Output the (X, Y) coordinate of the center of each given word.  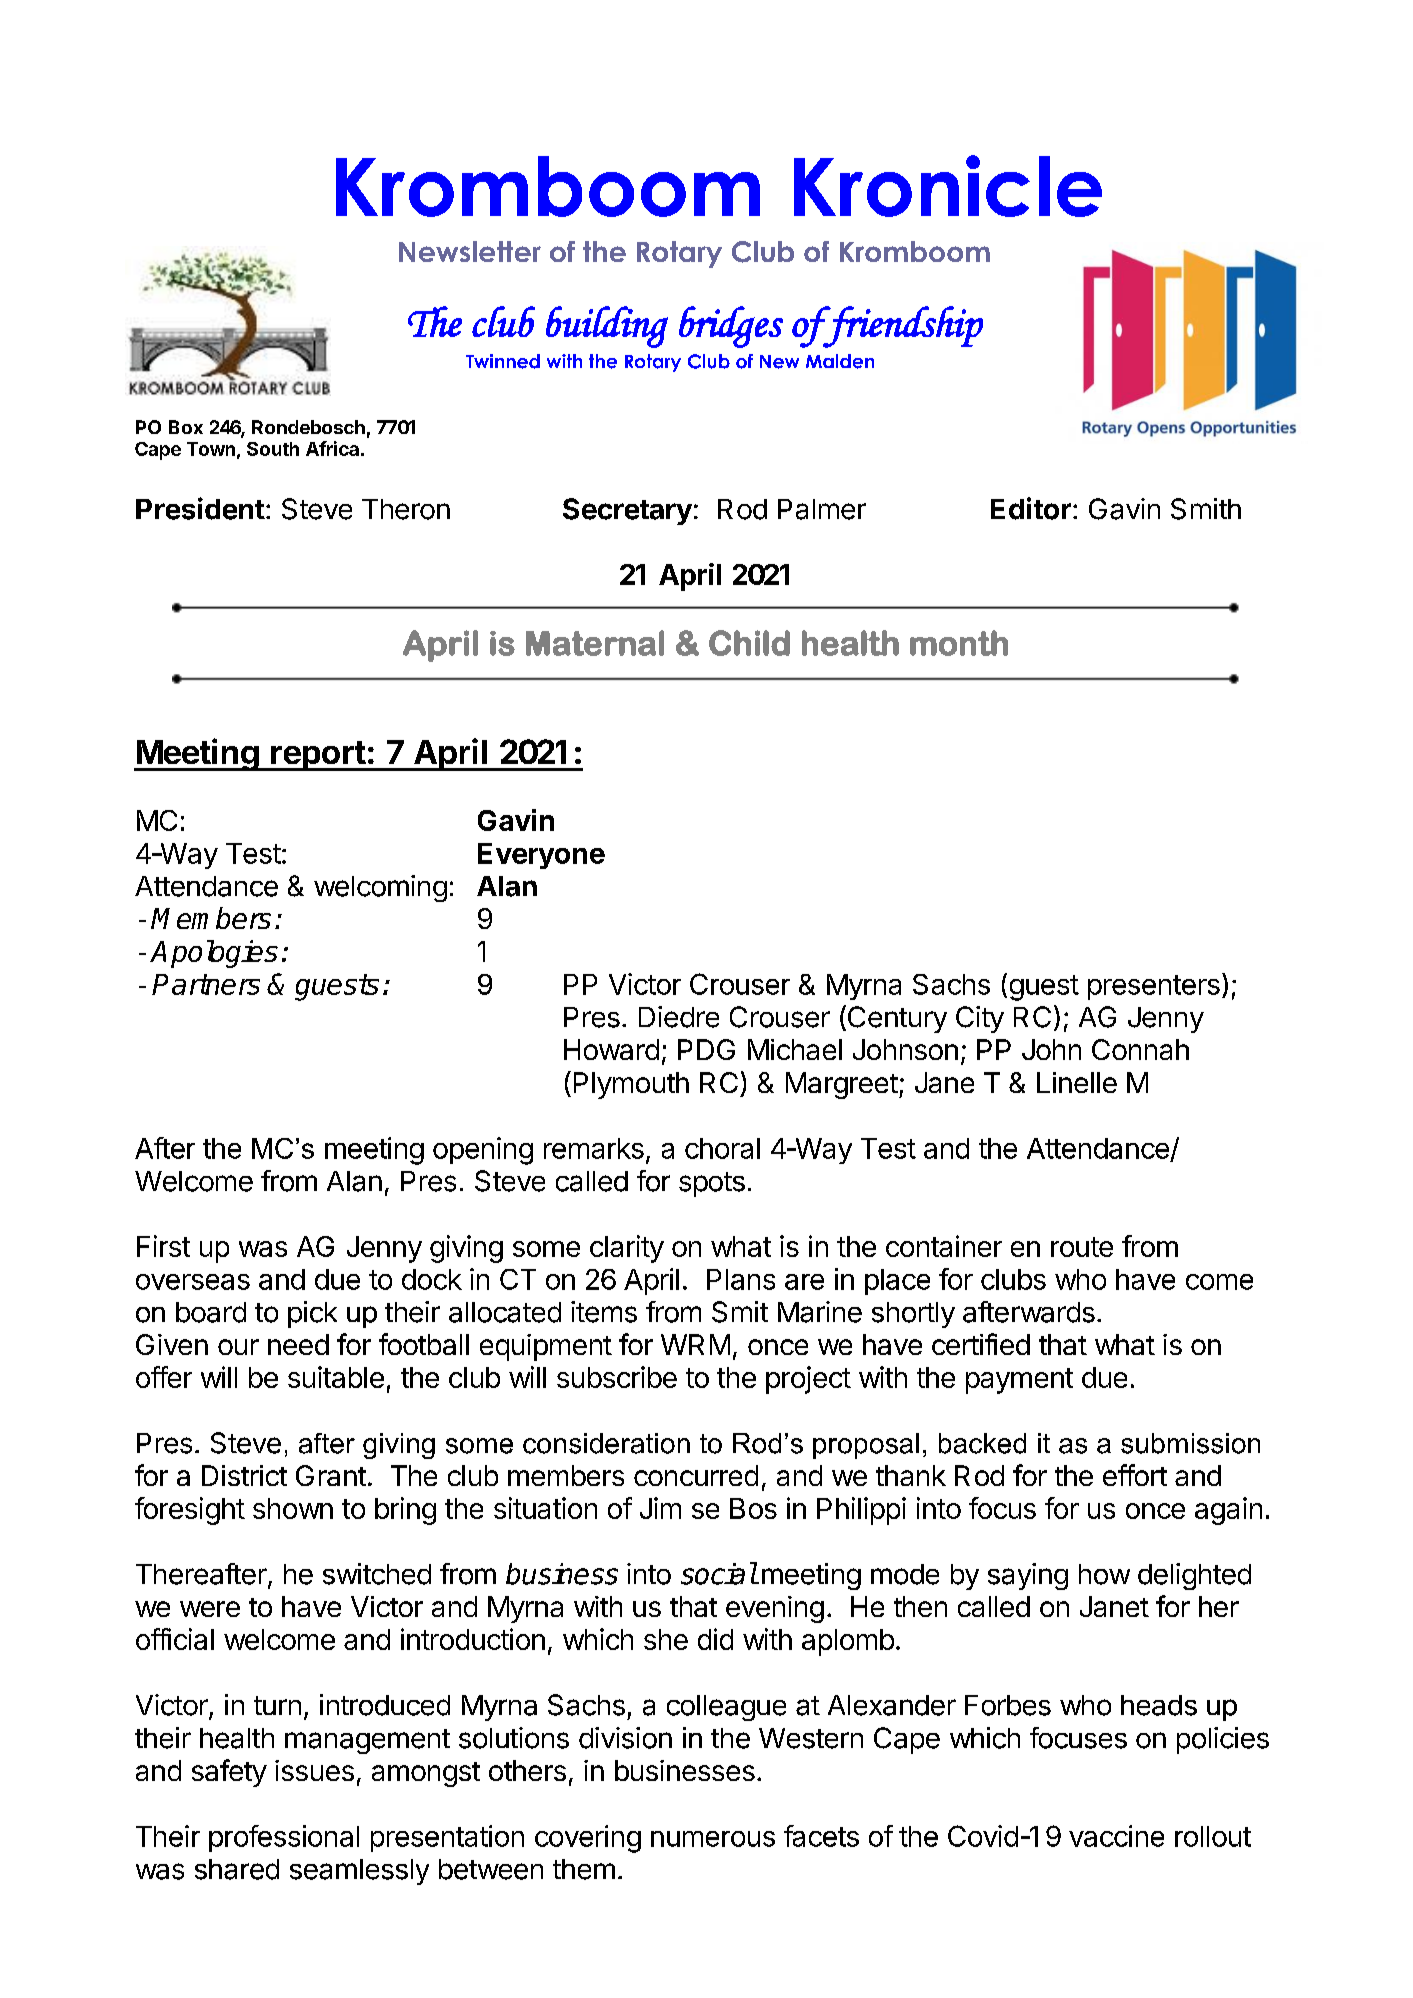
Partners (206, 984)
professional (284, 1838)
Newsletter (470, 251)
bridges (731, 327)
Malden (840, 361)
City (980, 1019)
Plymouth (631, 1085)
